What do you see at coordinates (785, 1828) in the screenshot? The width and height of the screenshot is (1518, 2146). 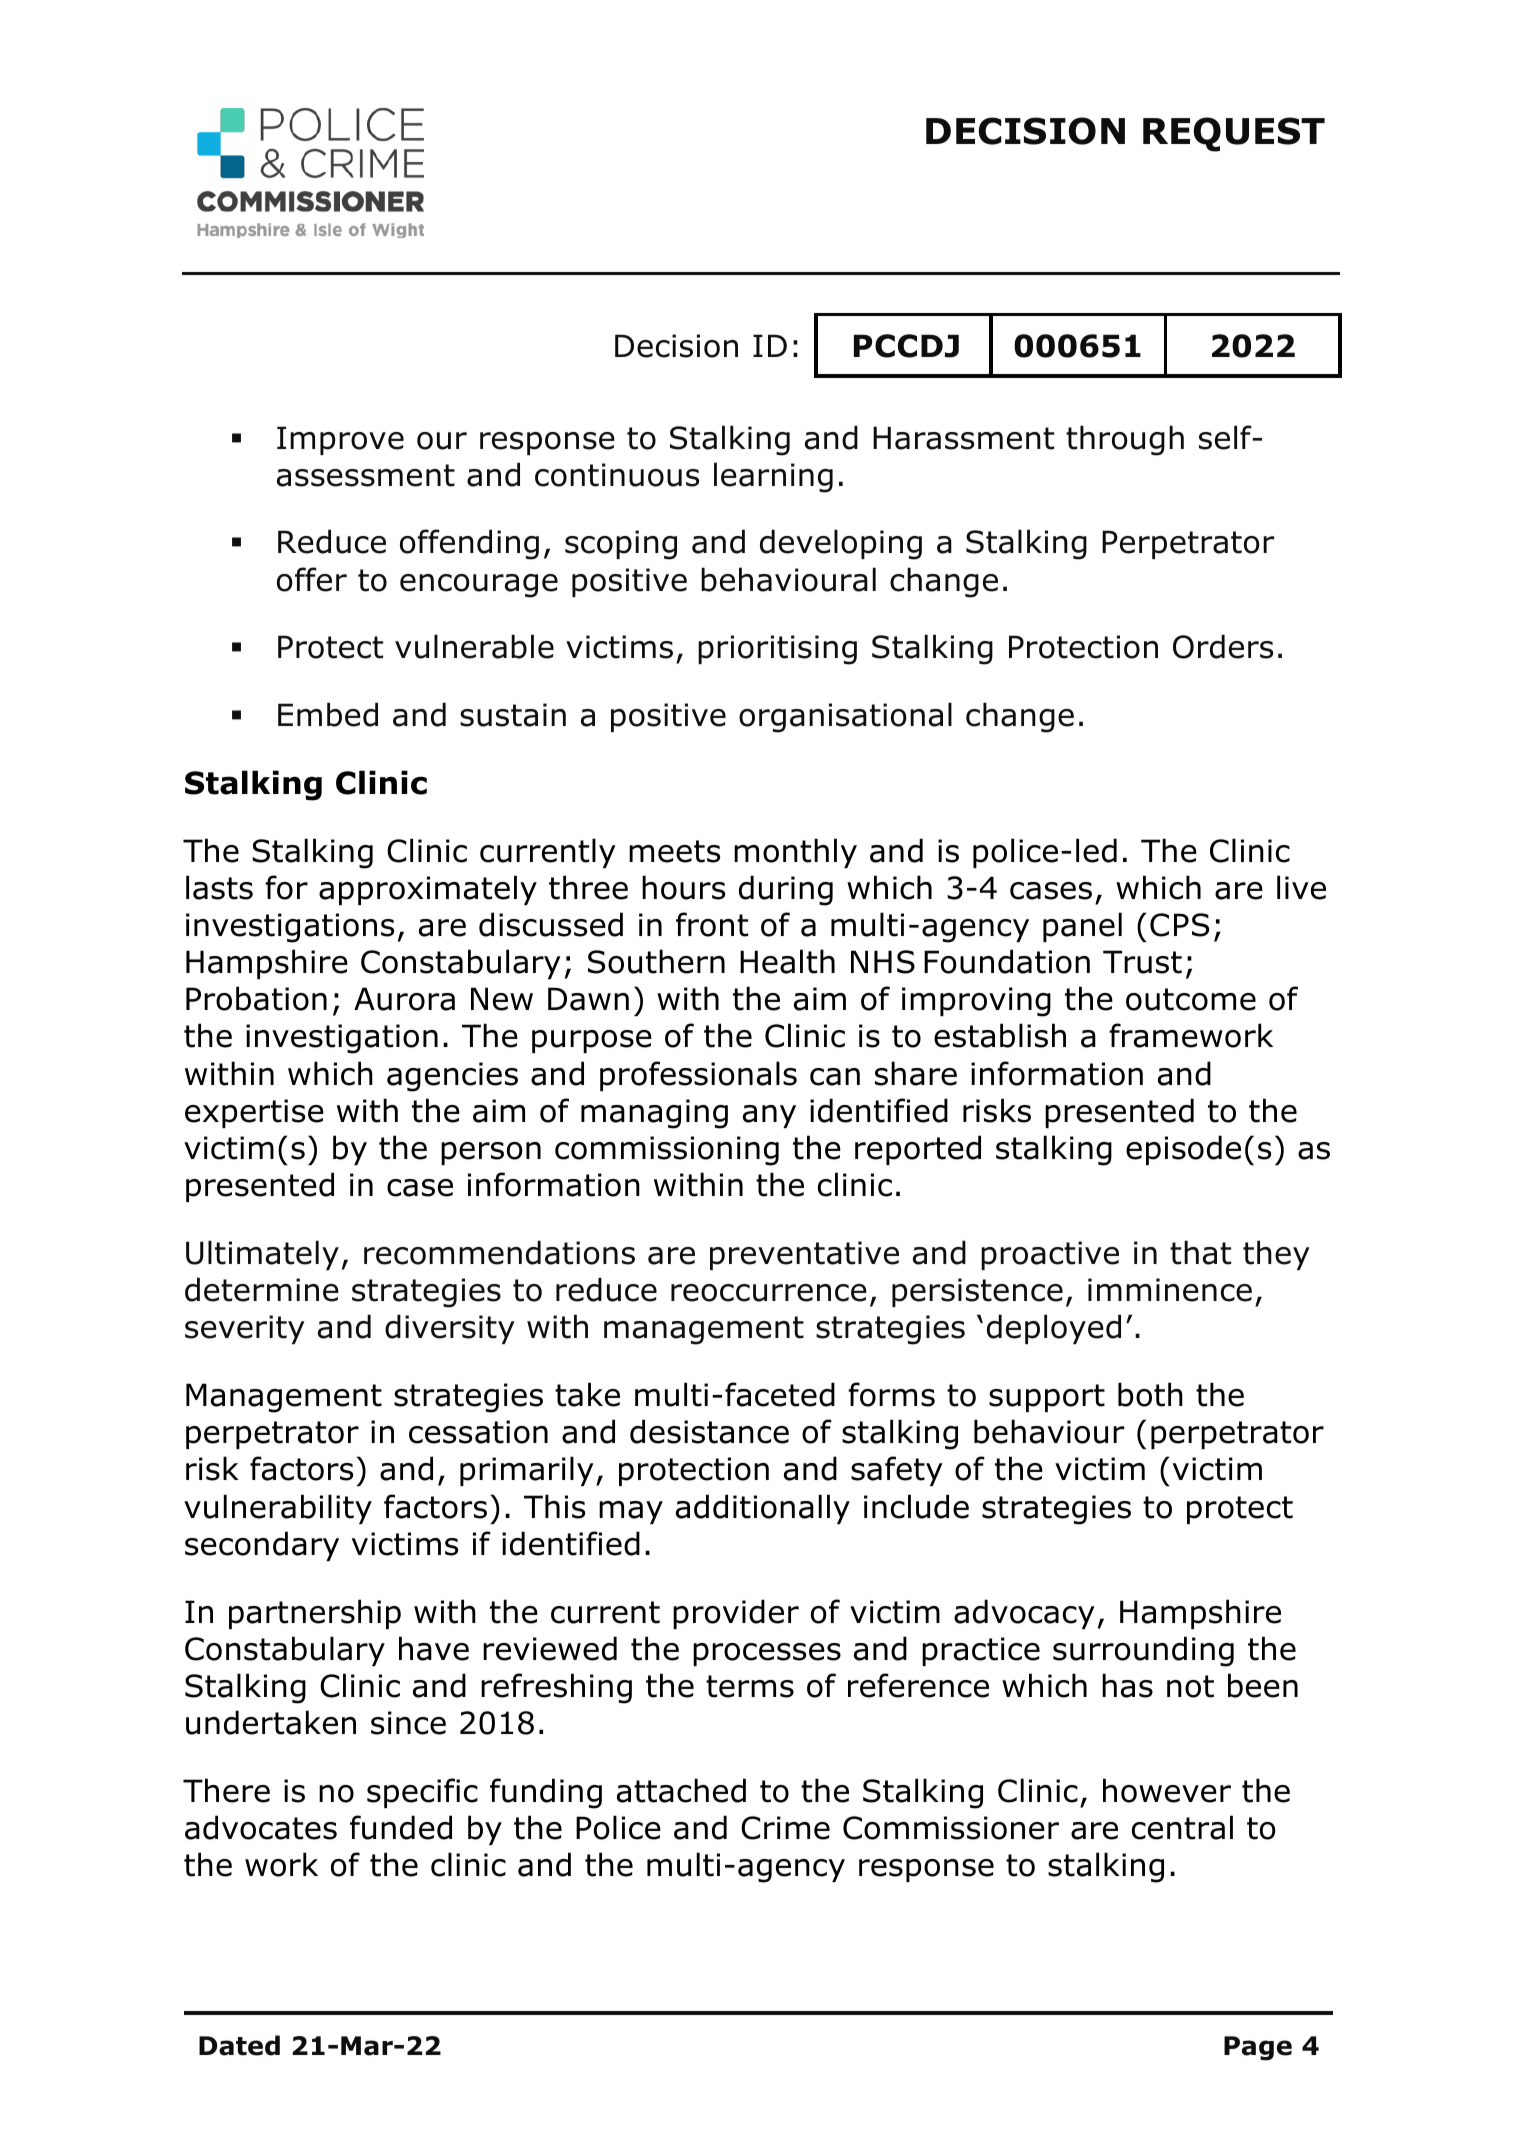 I see `Crime` at bounding box center [785, 1828].
